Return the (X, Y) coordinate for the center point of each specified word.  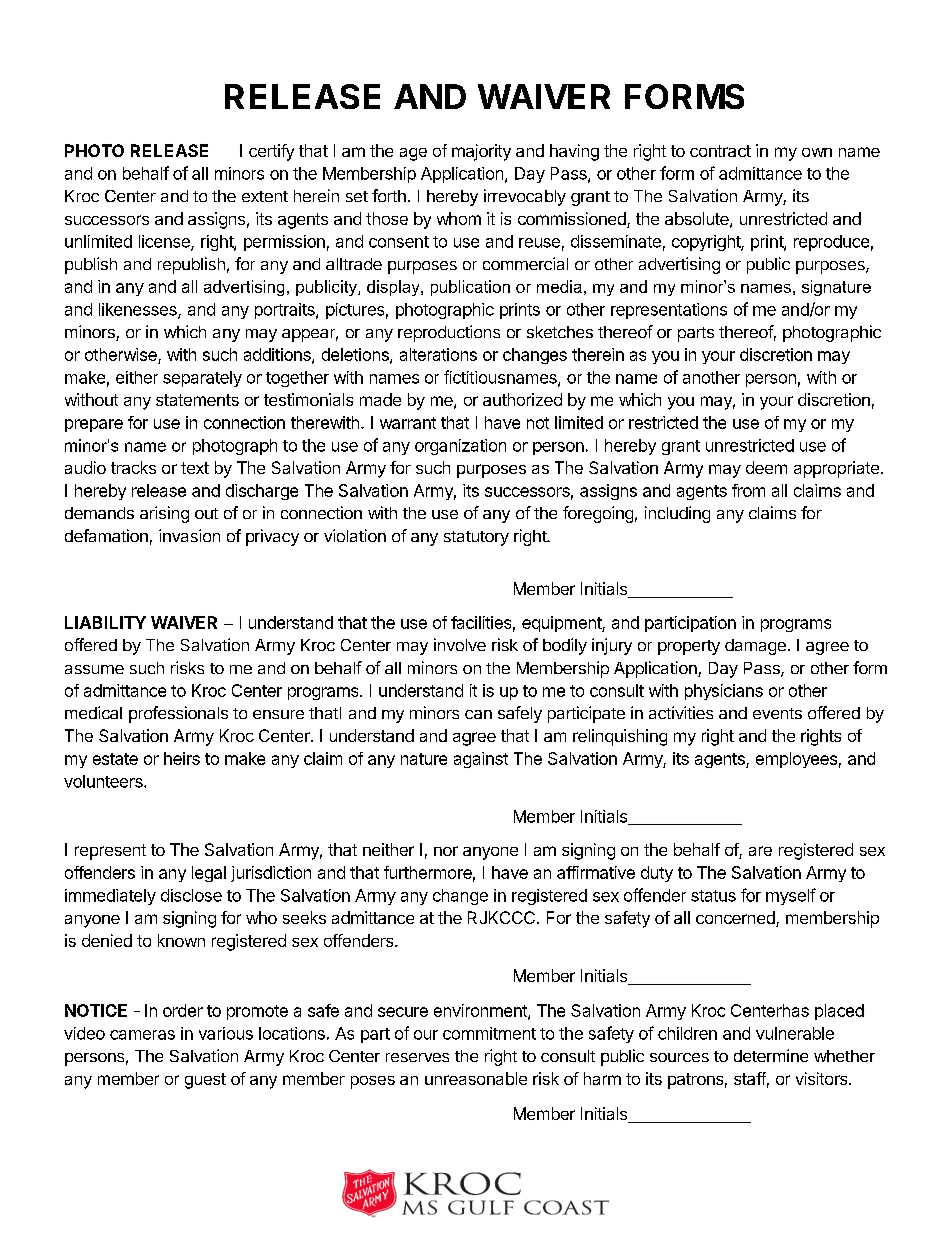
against (481, 760)
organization (460, 447)
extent (265, 196)
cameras (142, 1035)
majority (481, 152)
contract (720, 151)
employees (796, 760)
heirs (182, 758)
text (195, 468)
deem (766, 467)
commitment (489, 1033)
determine (771, 1055)
